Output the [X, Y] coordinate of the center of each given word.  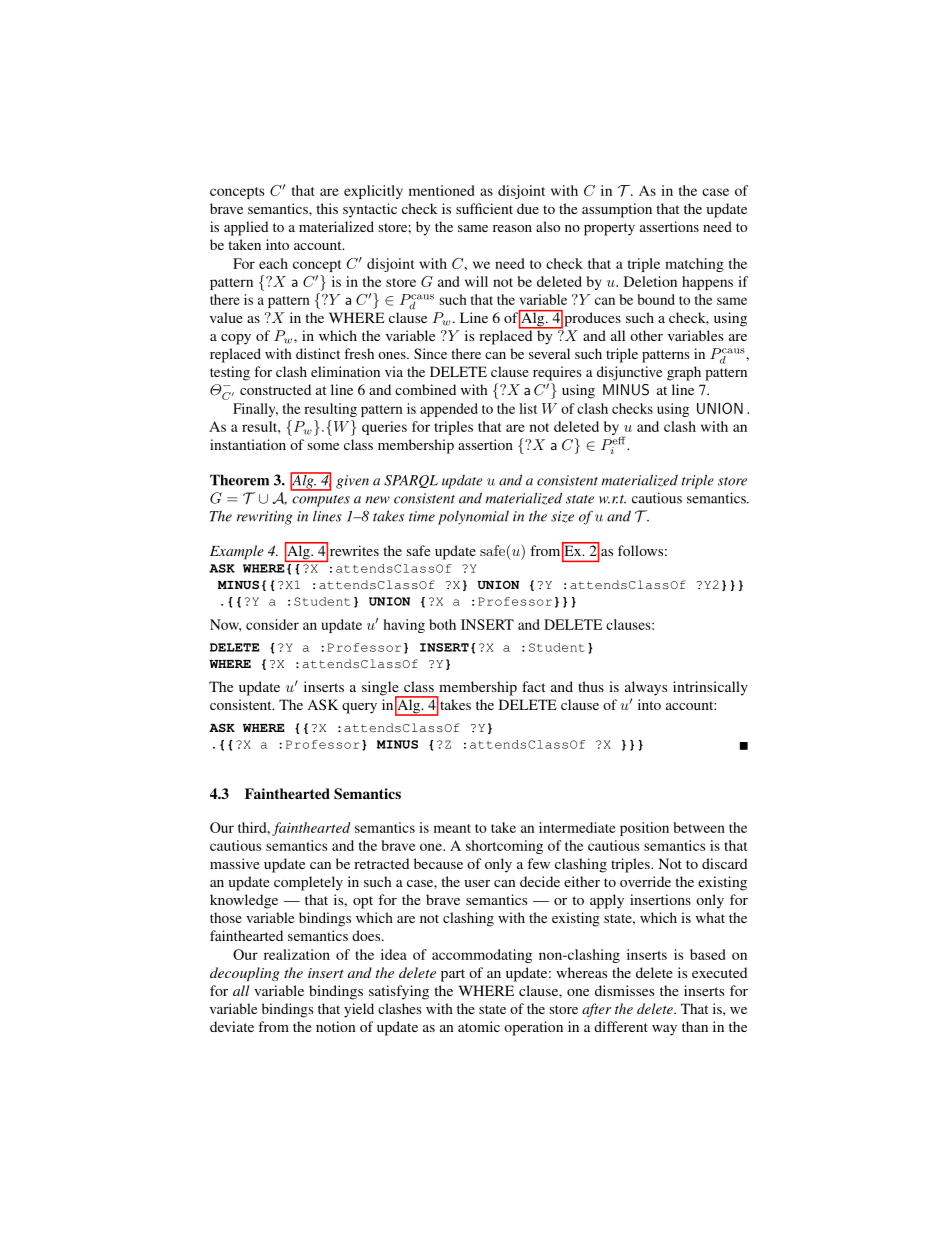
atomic [479, 1026]
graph [684, 373]
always [646, 688]
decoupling [244, 974]
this [327, 208]
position [644, 829]
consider [272, 624]
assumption [617, 210]
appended [449, 410]
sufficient [484, 208]
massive [235, 863]
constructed [275, 389]
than [695, 1026]
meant [452, 828]
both [442, 624]
